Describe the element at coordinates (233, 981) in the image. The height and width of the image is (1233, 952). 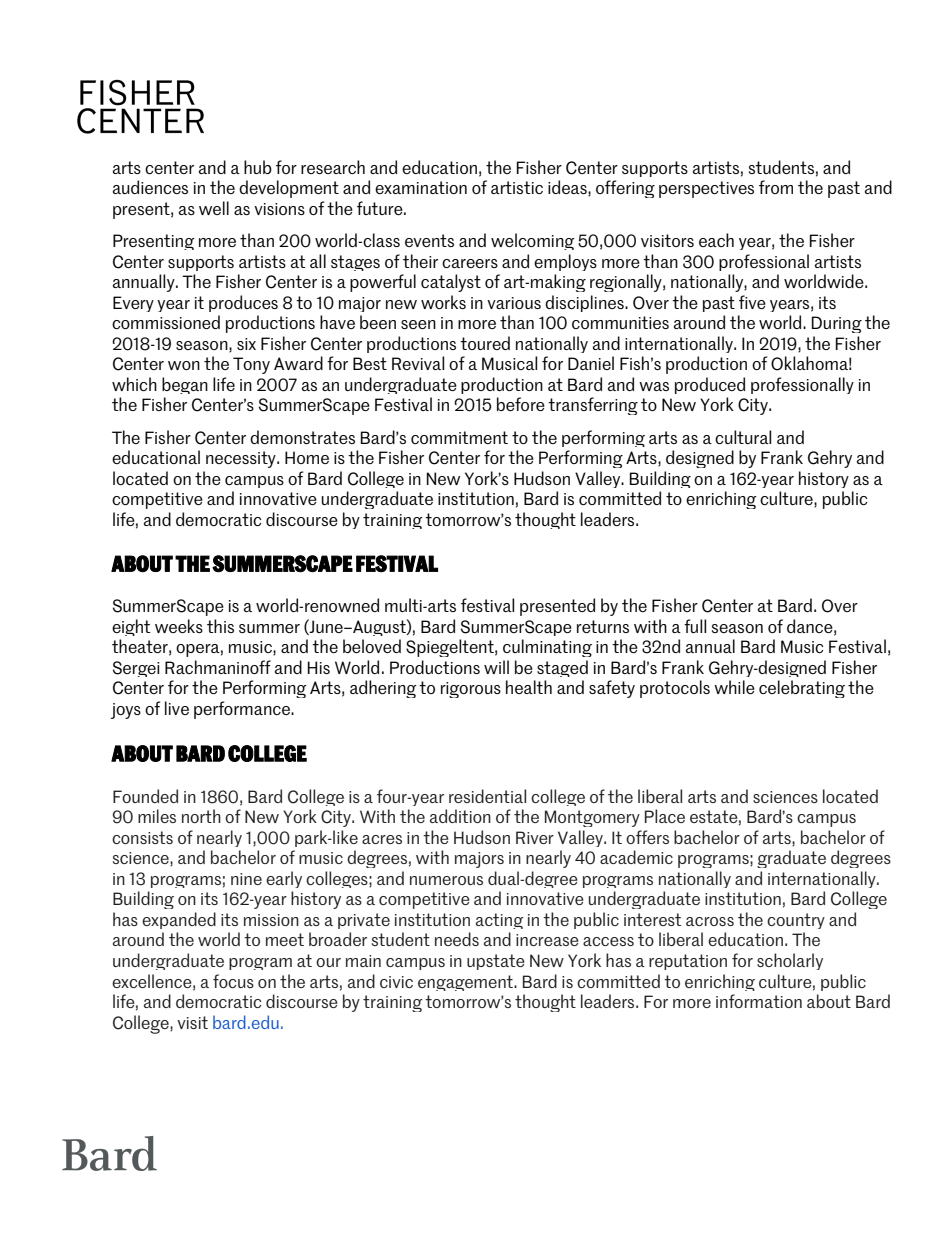
I see `focus` at that location.
